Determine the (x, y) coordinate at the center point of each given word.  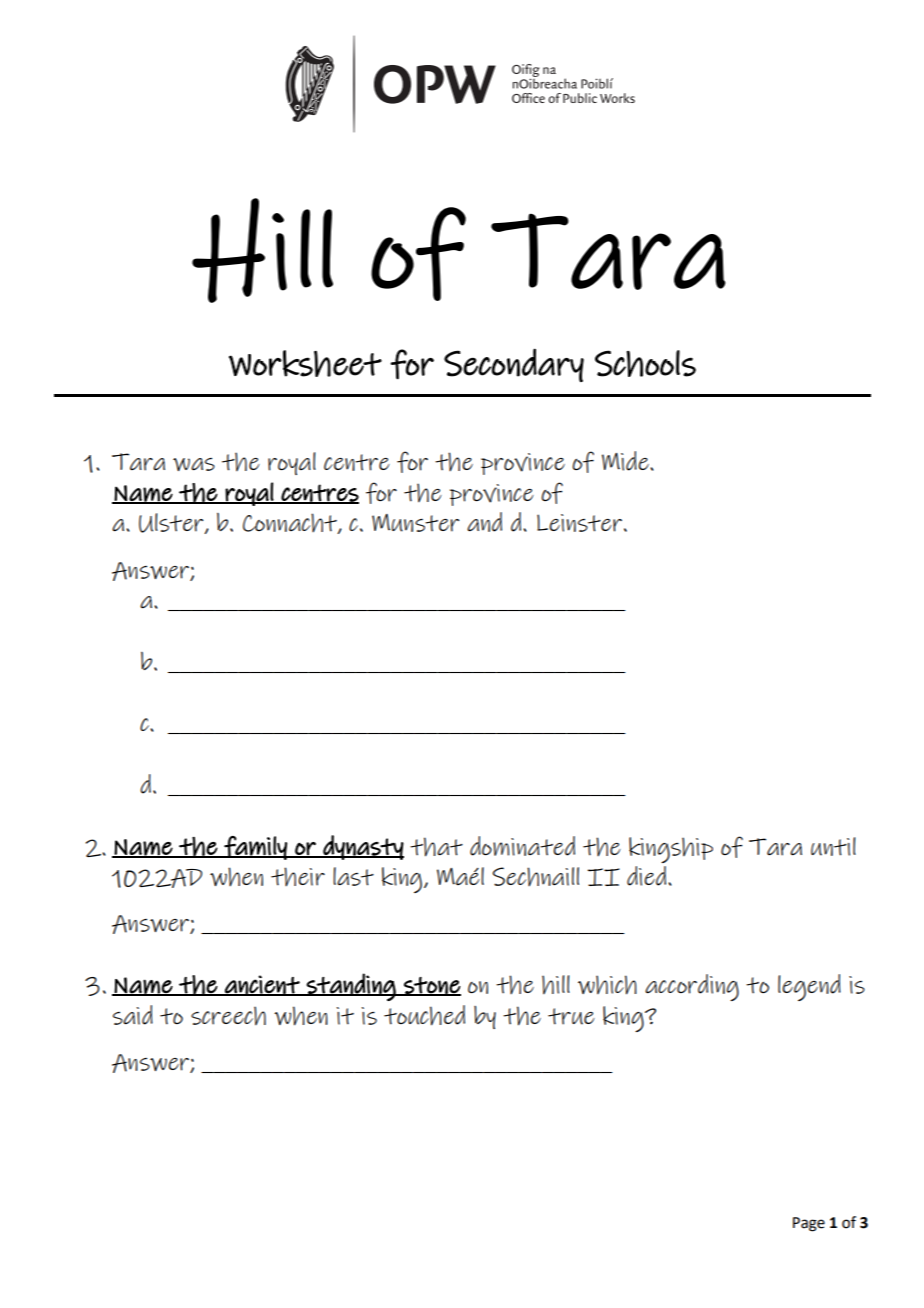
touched (424, 1015)
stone (431, 986)
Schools (645, 363)
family (255, 848)
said (133, 1015)
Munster (416, 523)
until (833, 846)
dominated (522, 846)
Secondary (514, 365)
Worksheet (305, 363)
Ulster (172, 523)
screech (228, 1016)
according (692, 987)
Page (809, 1224)
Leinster (579, 523)
